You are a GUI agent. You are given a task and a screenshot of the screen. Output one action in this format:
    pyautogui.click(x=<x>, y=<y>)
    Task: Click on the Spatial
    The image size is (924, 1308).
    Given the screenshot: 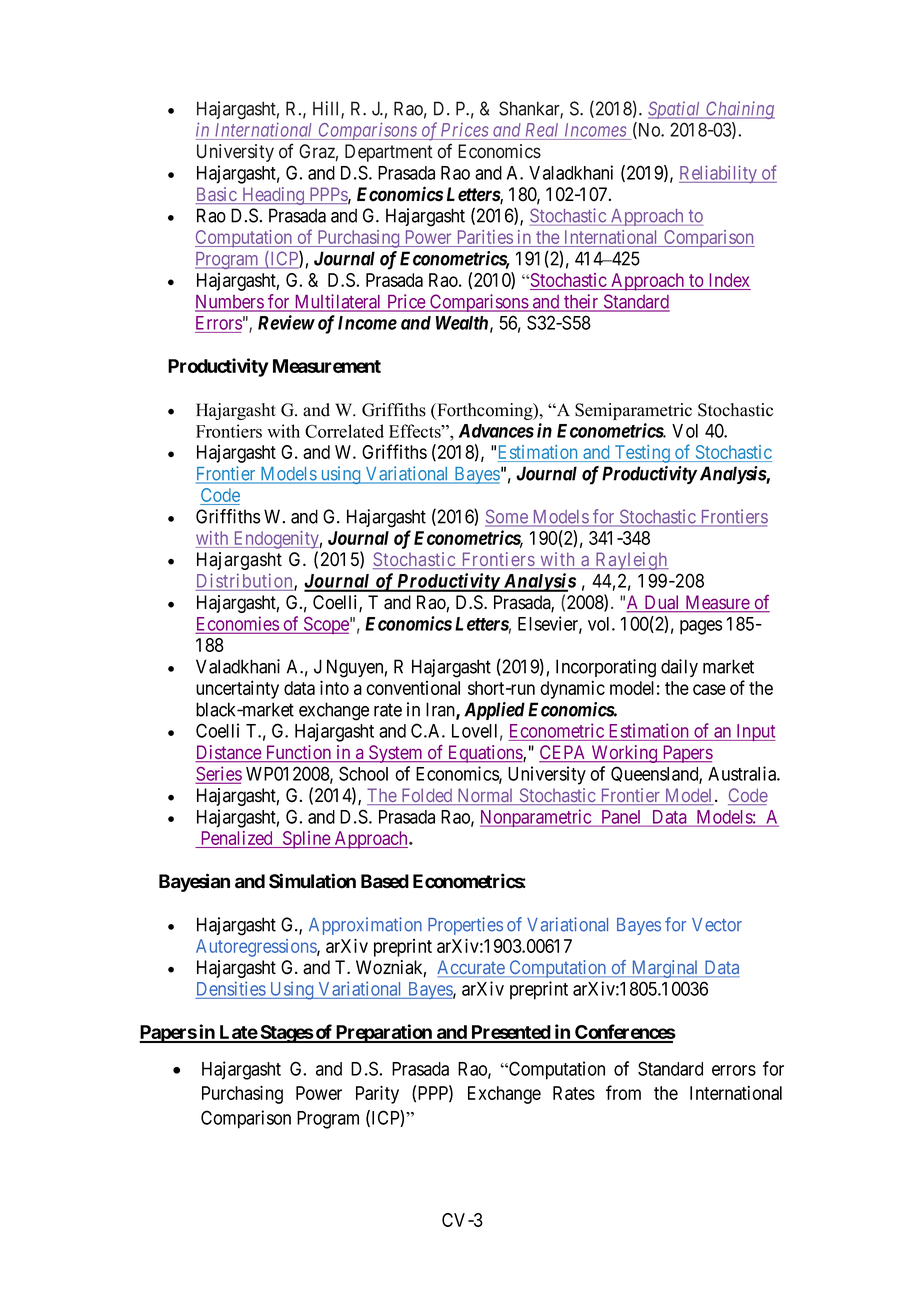 What is the action you would take?
    pyautogui.click(x=675, y=110)
